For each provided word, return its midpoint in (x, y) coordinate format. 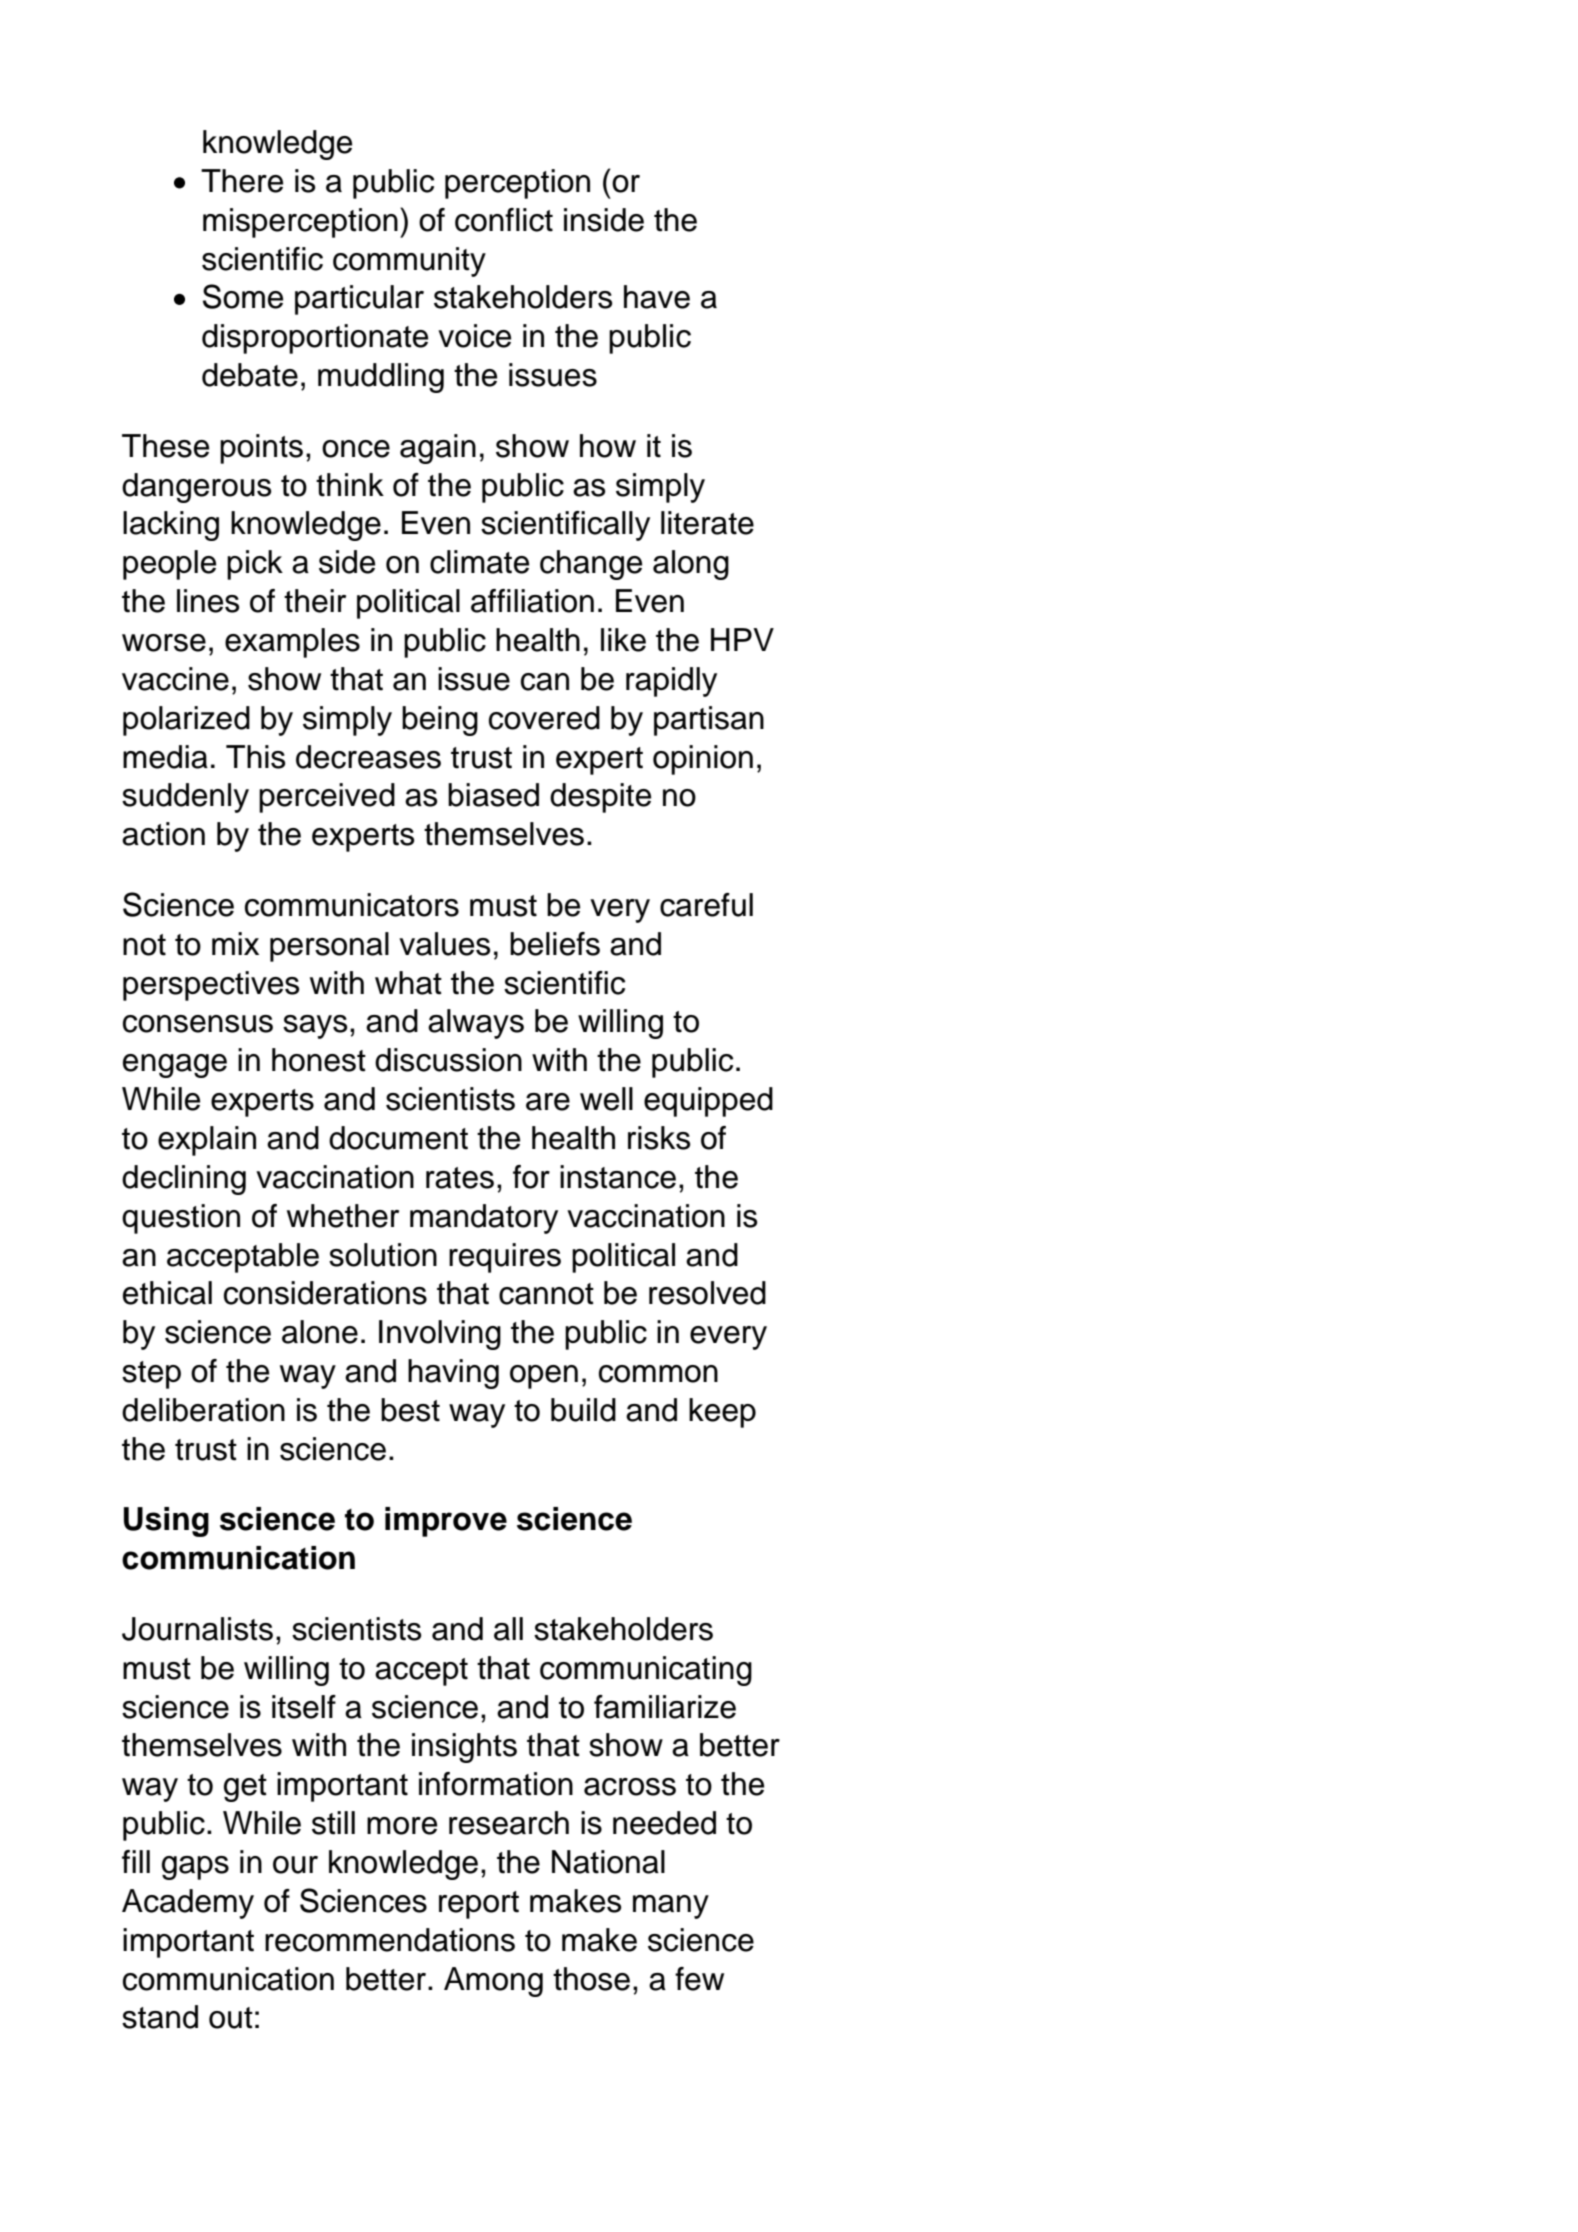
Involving (440, 1335)
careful (706, 905)
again (438, 449)
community (409, 262)
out (231, 2018)
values (445, 944)
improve (446, 1522)
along (691, 565)
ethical (167, 1293)
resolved (707, 1293)
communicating (646, 1671)
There (242, 181)
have (657, 297)
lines (208, 601)
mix (235, 943)
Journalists (197, 1629)
